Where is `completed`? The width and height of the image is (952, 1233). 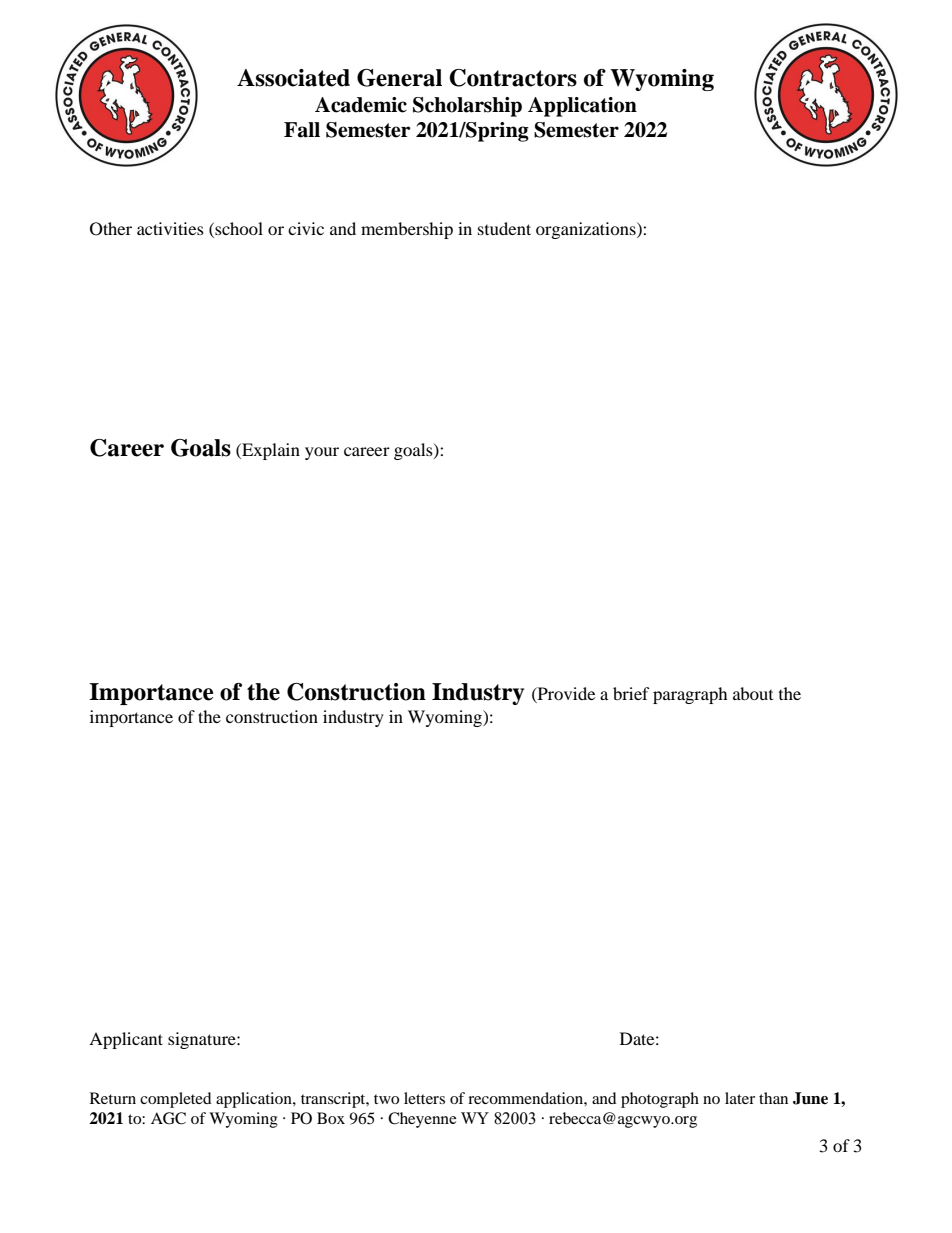
completed is located at coordinates (176, 1100).
